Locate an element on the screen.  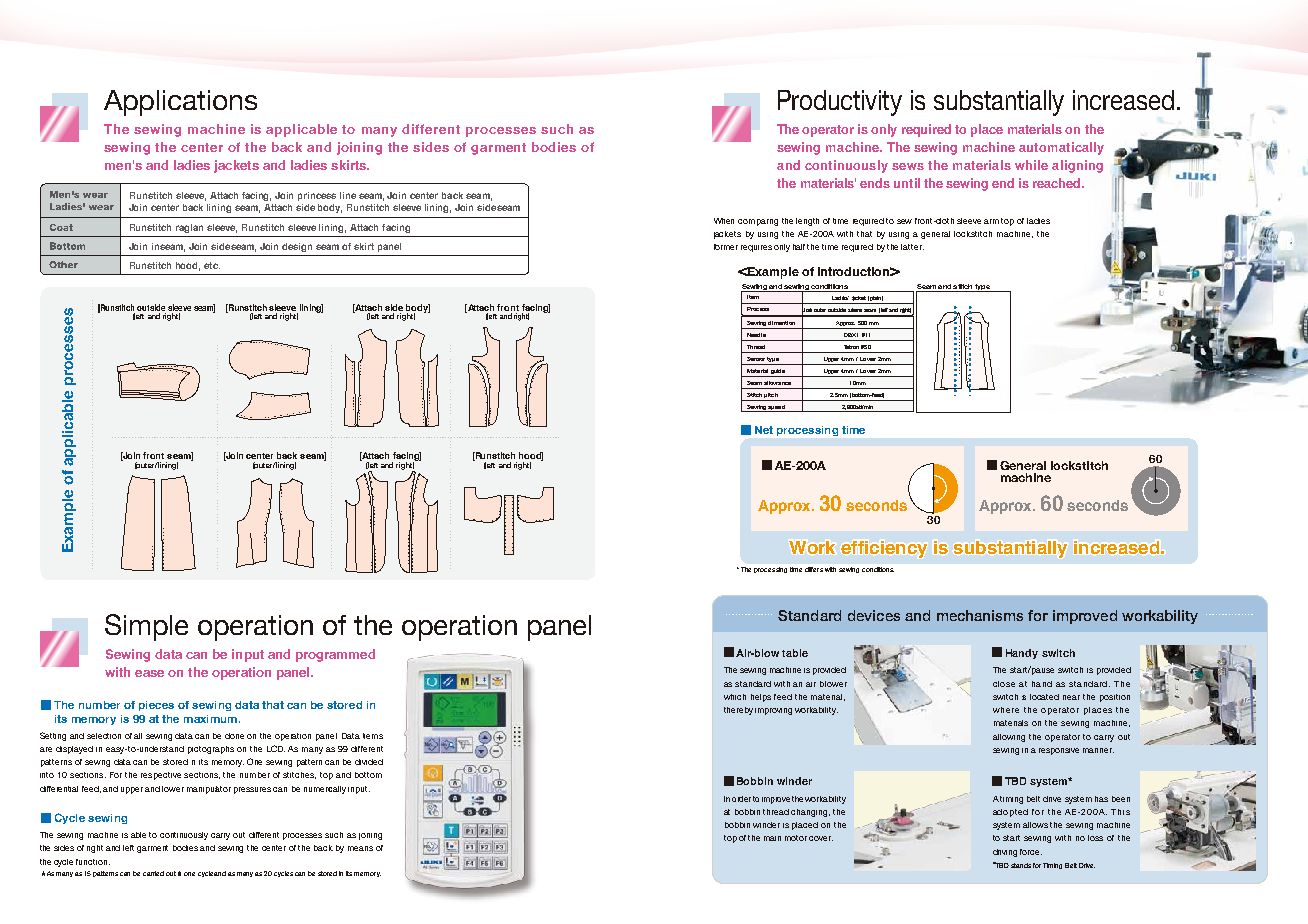
Net is located at coordinates (764, 430).
